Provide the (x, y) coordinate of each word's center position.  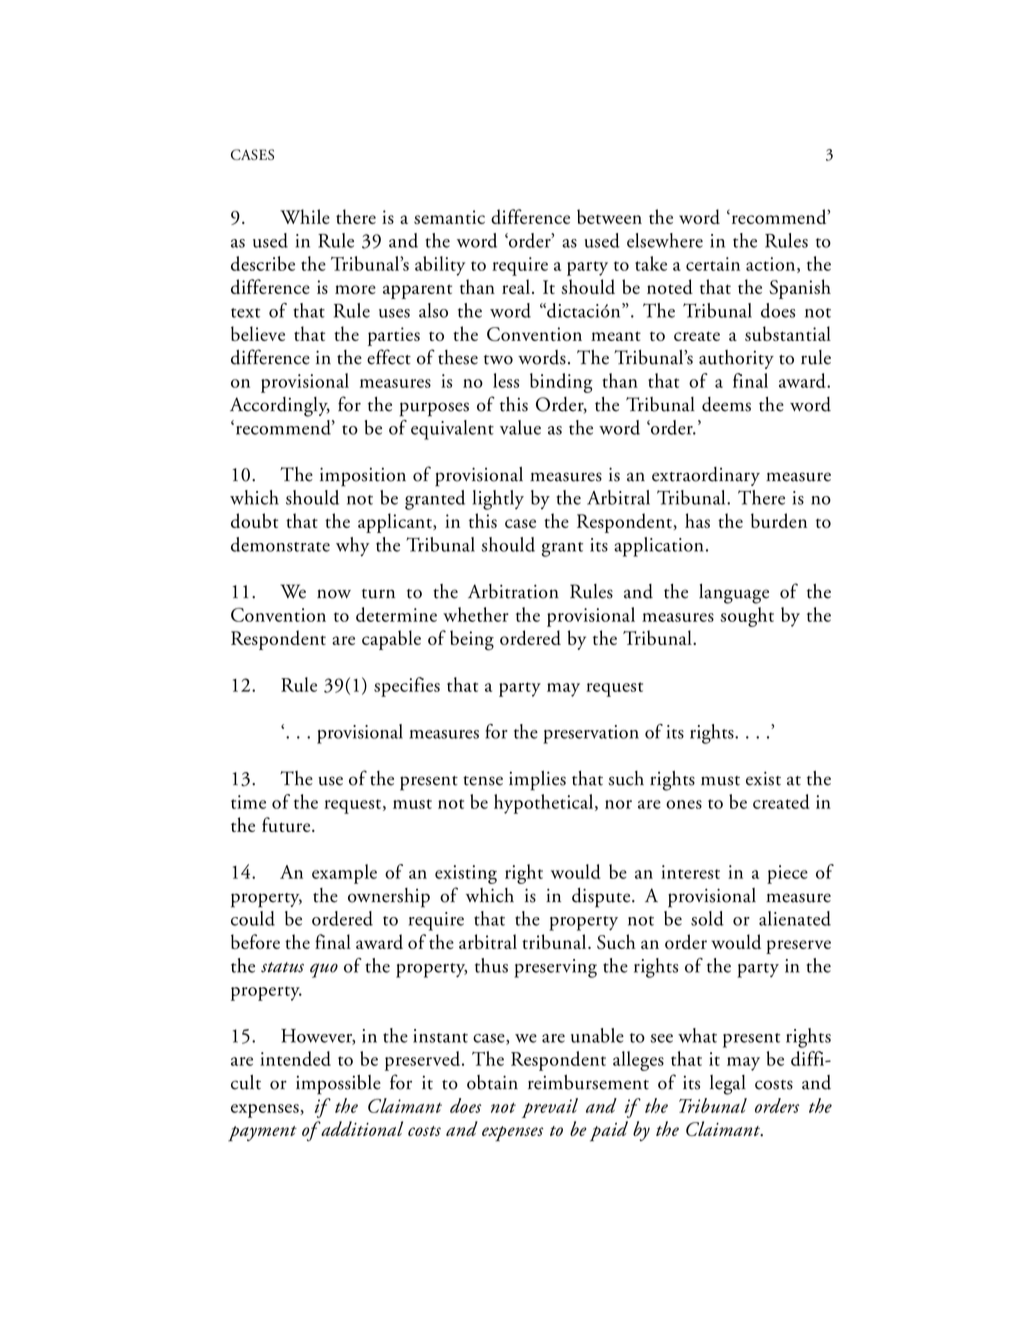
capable (391, 640)
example (344, 874)
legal (728, 1085)
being (472, 640)
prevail (550, 1108)
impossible (338, 1084)
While (305, 216)
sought (747, 617)
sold (707, 918)
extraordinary (706, 476)
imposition (363, 477)
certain (713, 264)
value (520, 427)
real (517, 286)
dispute (602, 898)
